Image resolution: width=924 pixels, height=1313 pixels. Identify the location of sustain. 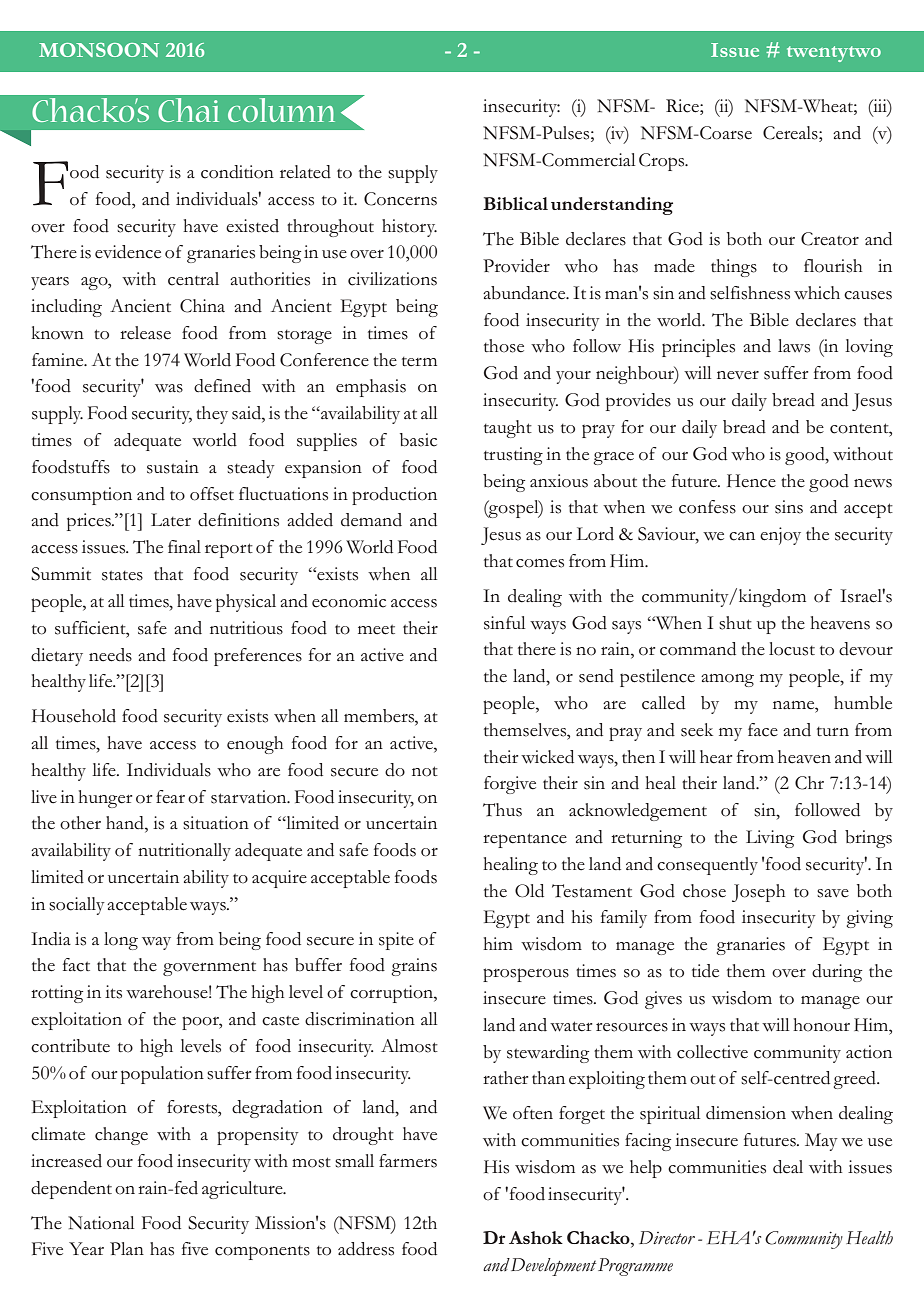
(173, 467).
